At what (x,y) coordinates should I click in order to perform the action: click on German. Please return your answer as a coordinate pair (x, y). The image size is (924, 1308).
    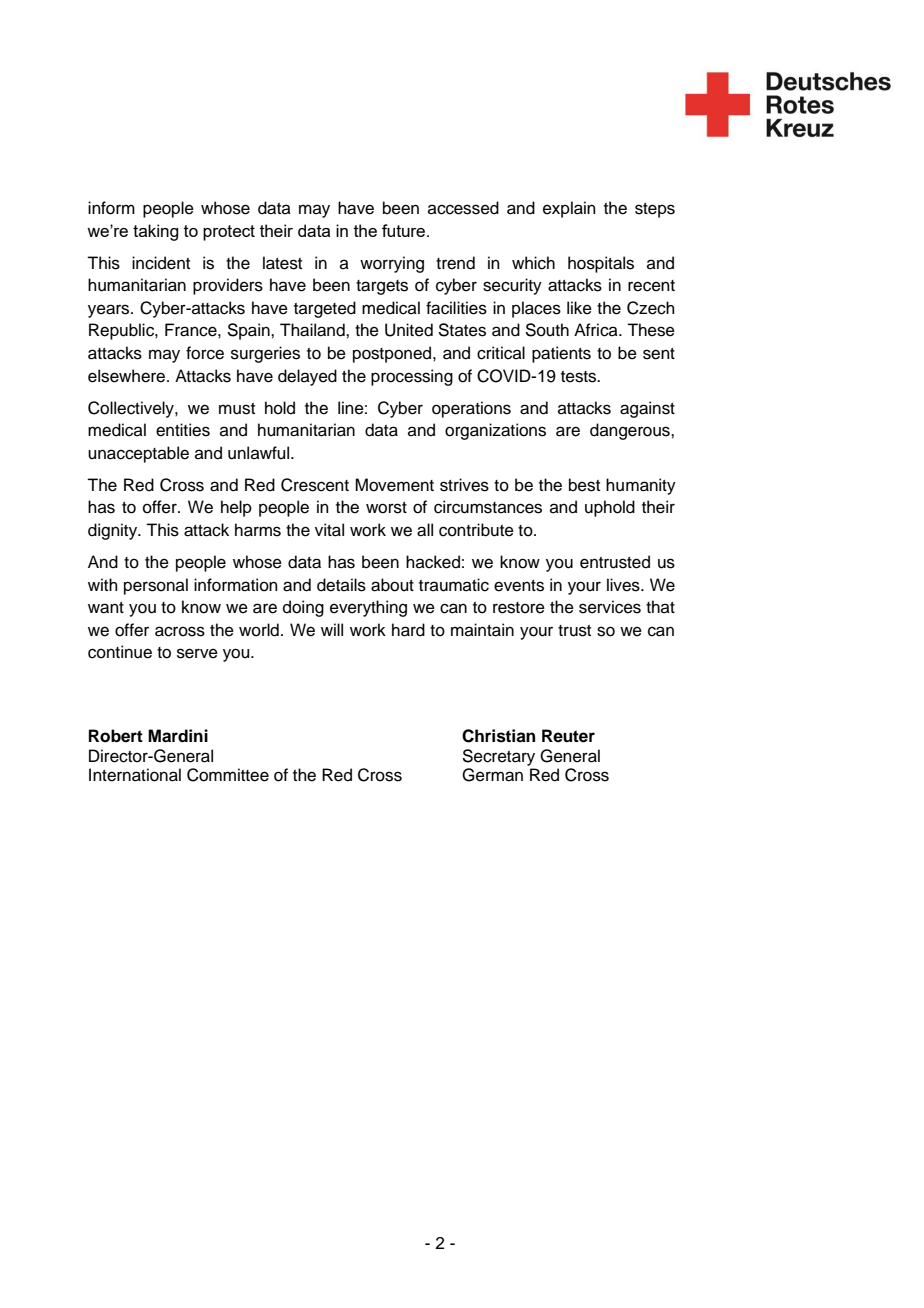
    Looking at the image, I should click on (492, 775).
